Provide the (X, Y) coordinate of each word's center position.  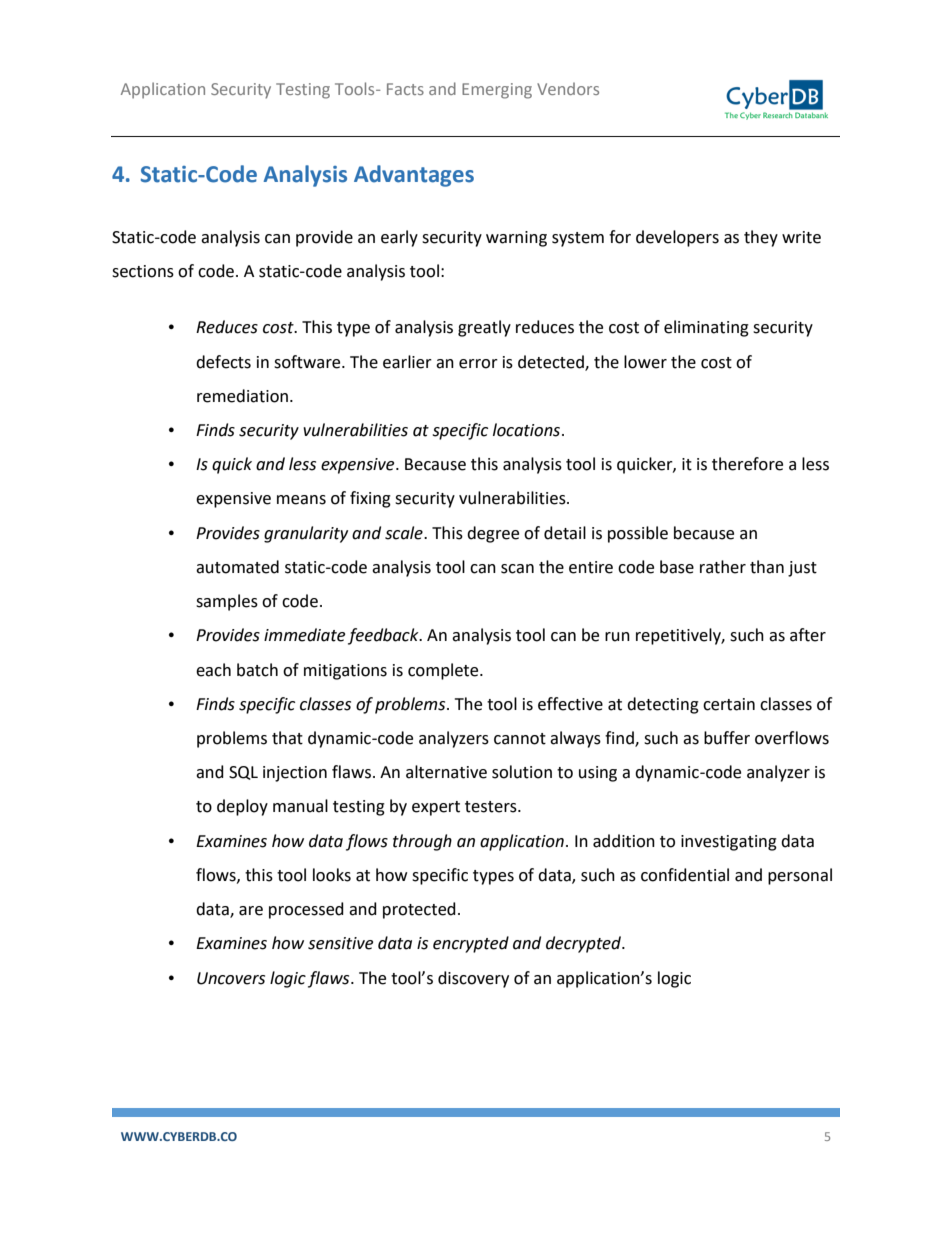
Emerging (497, 91)
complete (444, 671)
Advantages (414, 176)
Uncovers (231, 978)
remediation (242, 396)
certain (729, 704)
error (478, 364)
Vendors (568, 88)
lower (645, 362)
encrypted (471, 944)
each (213, 670)
